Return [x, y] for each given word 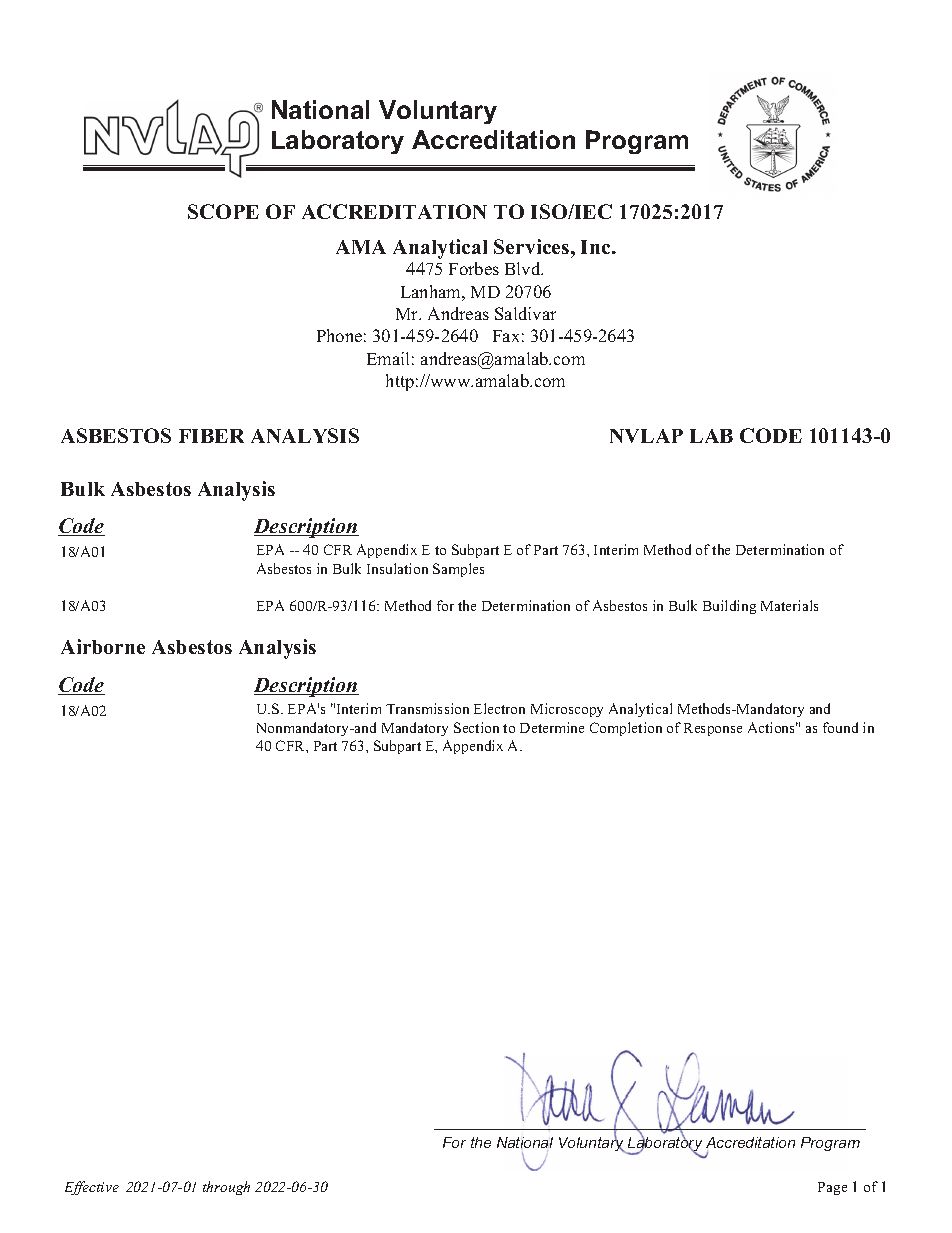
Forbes [474, 268]
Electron [499, 708]
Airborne [103, 646]
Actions [773, 727]
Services [533, 246]
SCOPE [223, 211]
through [226, 1188]
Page [832, 1188]
